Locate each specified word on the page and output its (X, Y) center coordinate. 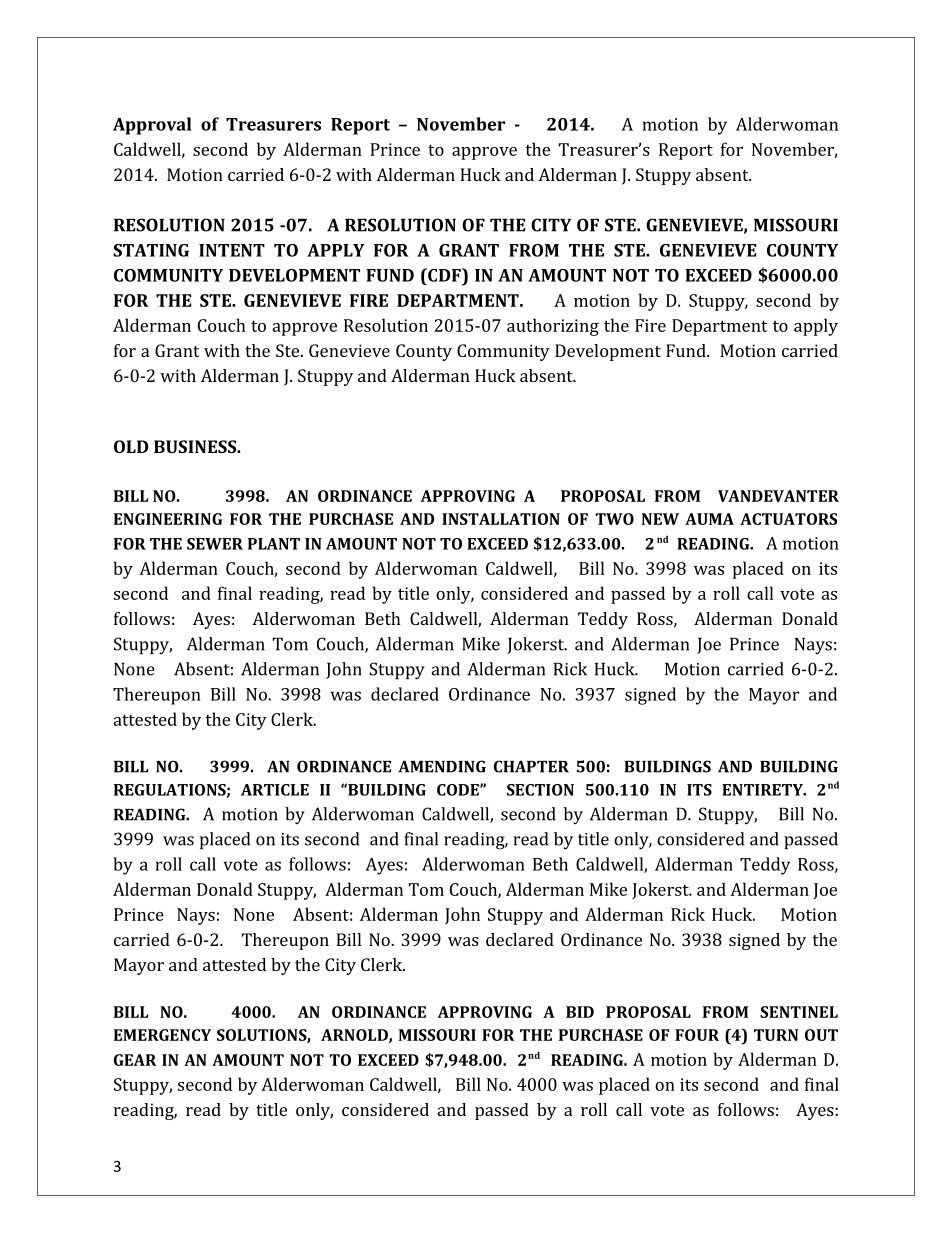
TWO (614, 519)
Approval (152, 126)
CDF (444, 275)
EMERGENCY (162, 1035)
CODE (459, 790)
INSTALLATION (501, 519)
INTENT (232, 250)
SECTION (540, 790)
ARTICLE (275, 790)
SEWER (215, 544)
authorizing (553, 327)
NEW (660, 519)
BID (580, 1012)
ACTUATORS (788, 519)
